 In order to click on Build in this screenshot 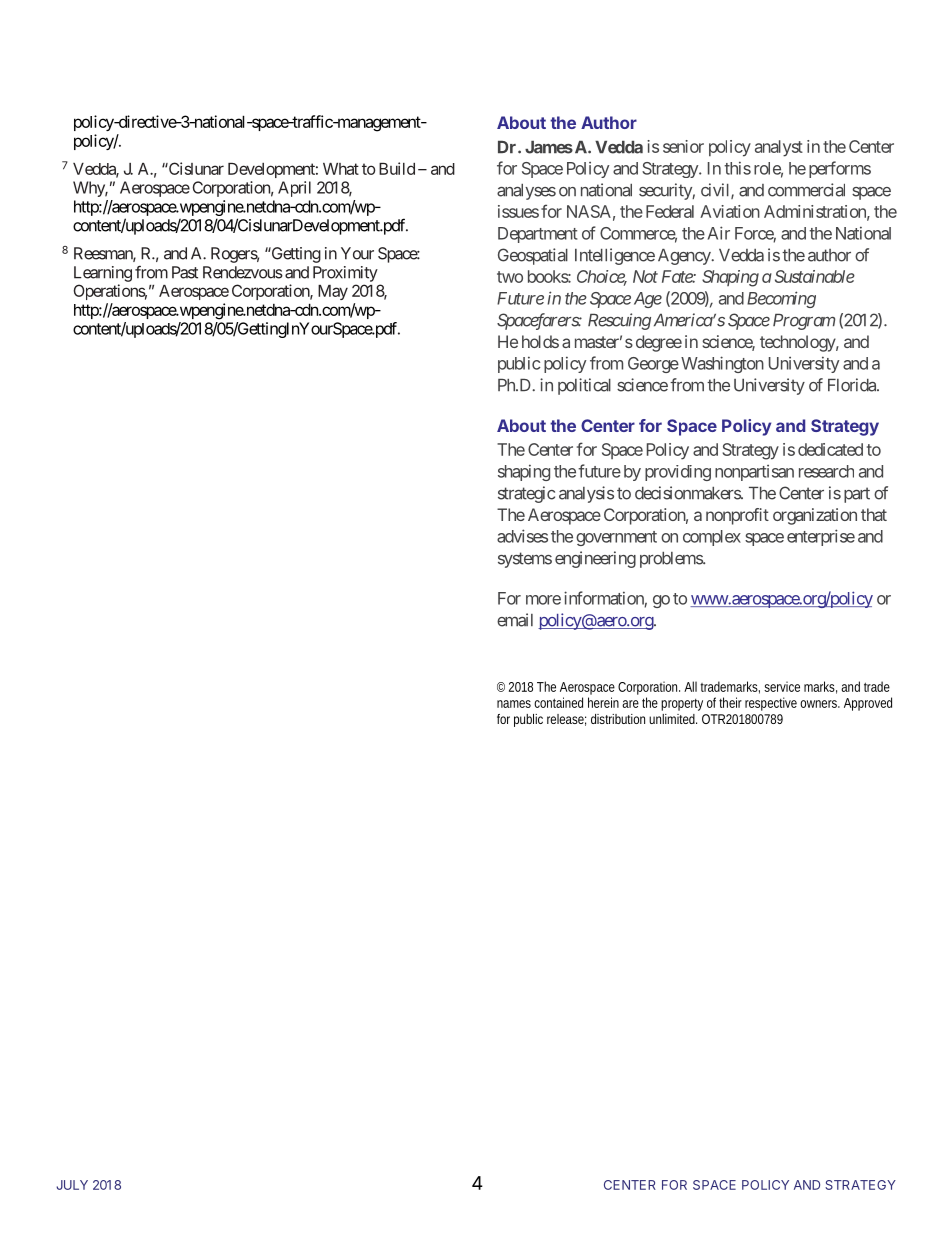, I will do `click(397, 168)`.
